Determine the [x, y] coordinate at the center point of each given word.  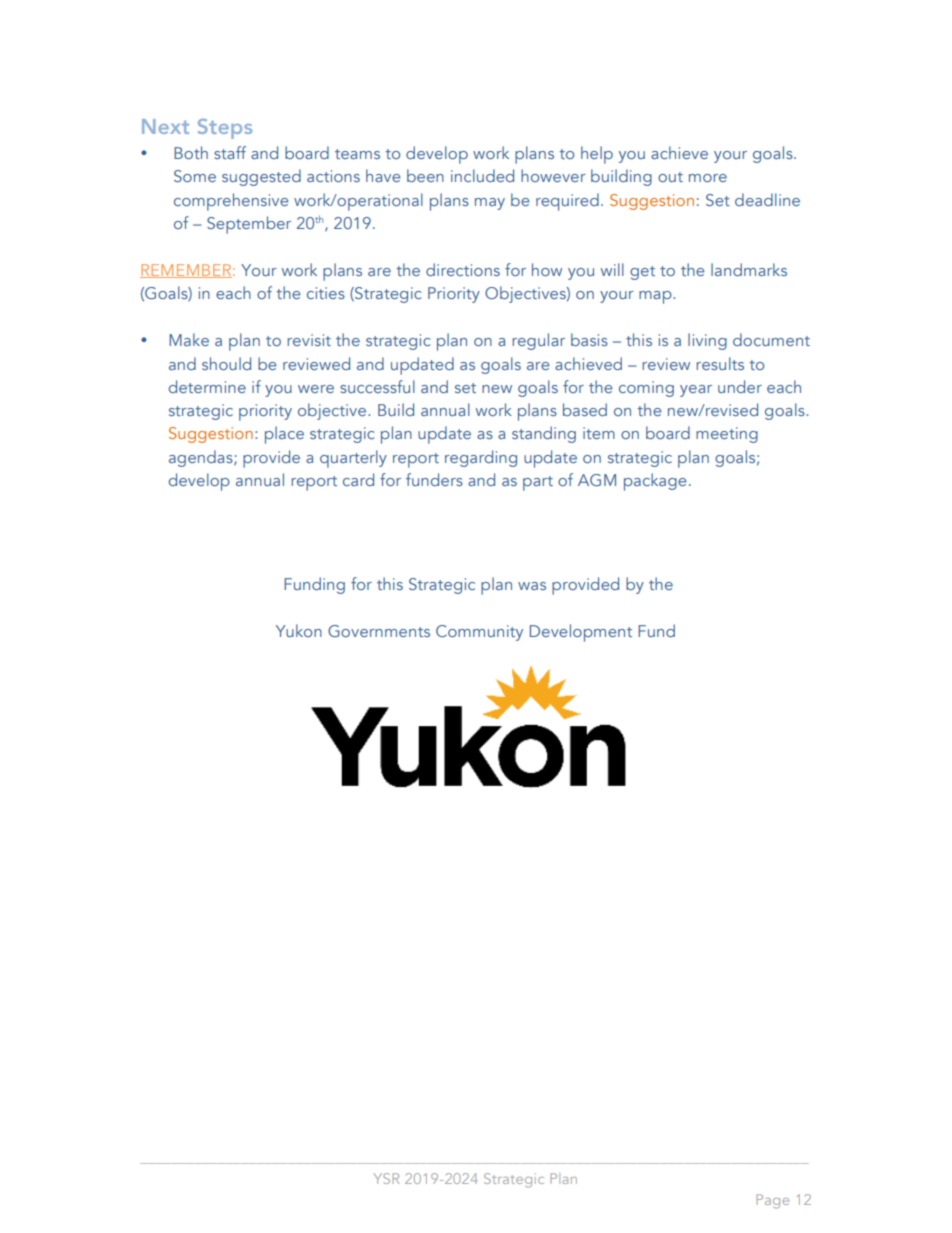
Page [772, 1201]
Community [479, 633]
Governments [379, 631]
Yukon [299, 630]
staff [230, 152]
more [708, 178]
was [532, 586]
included [482, 175]
